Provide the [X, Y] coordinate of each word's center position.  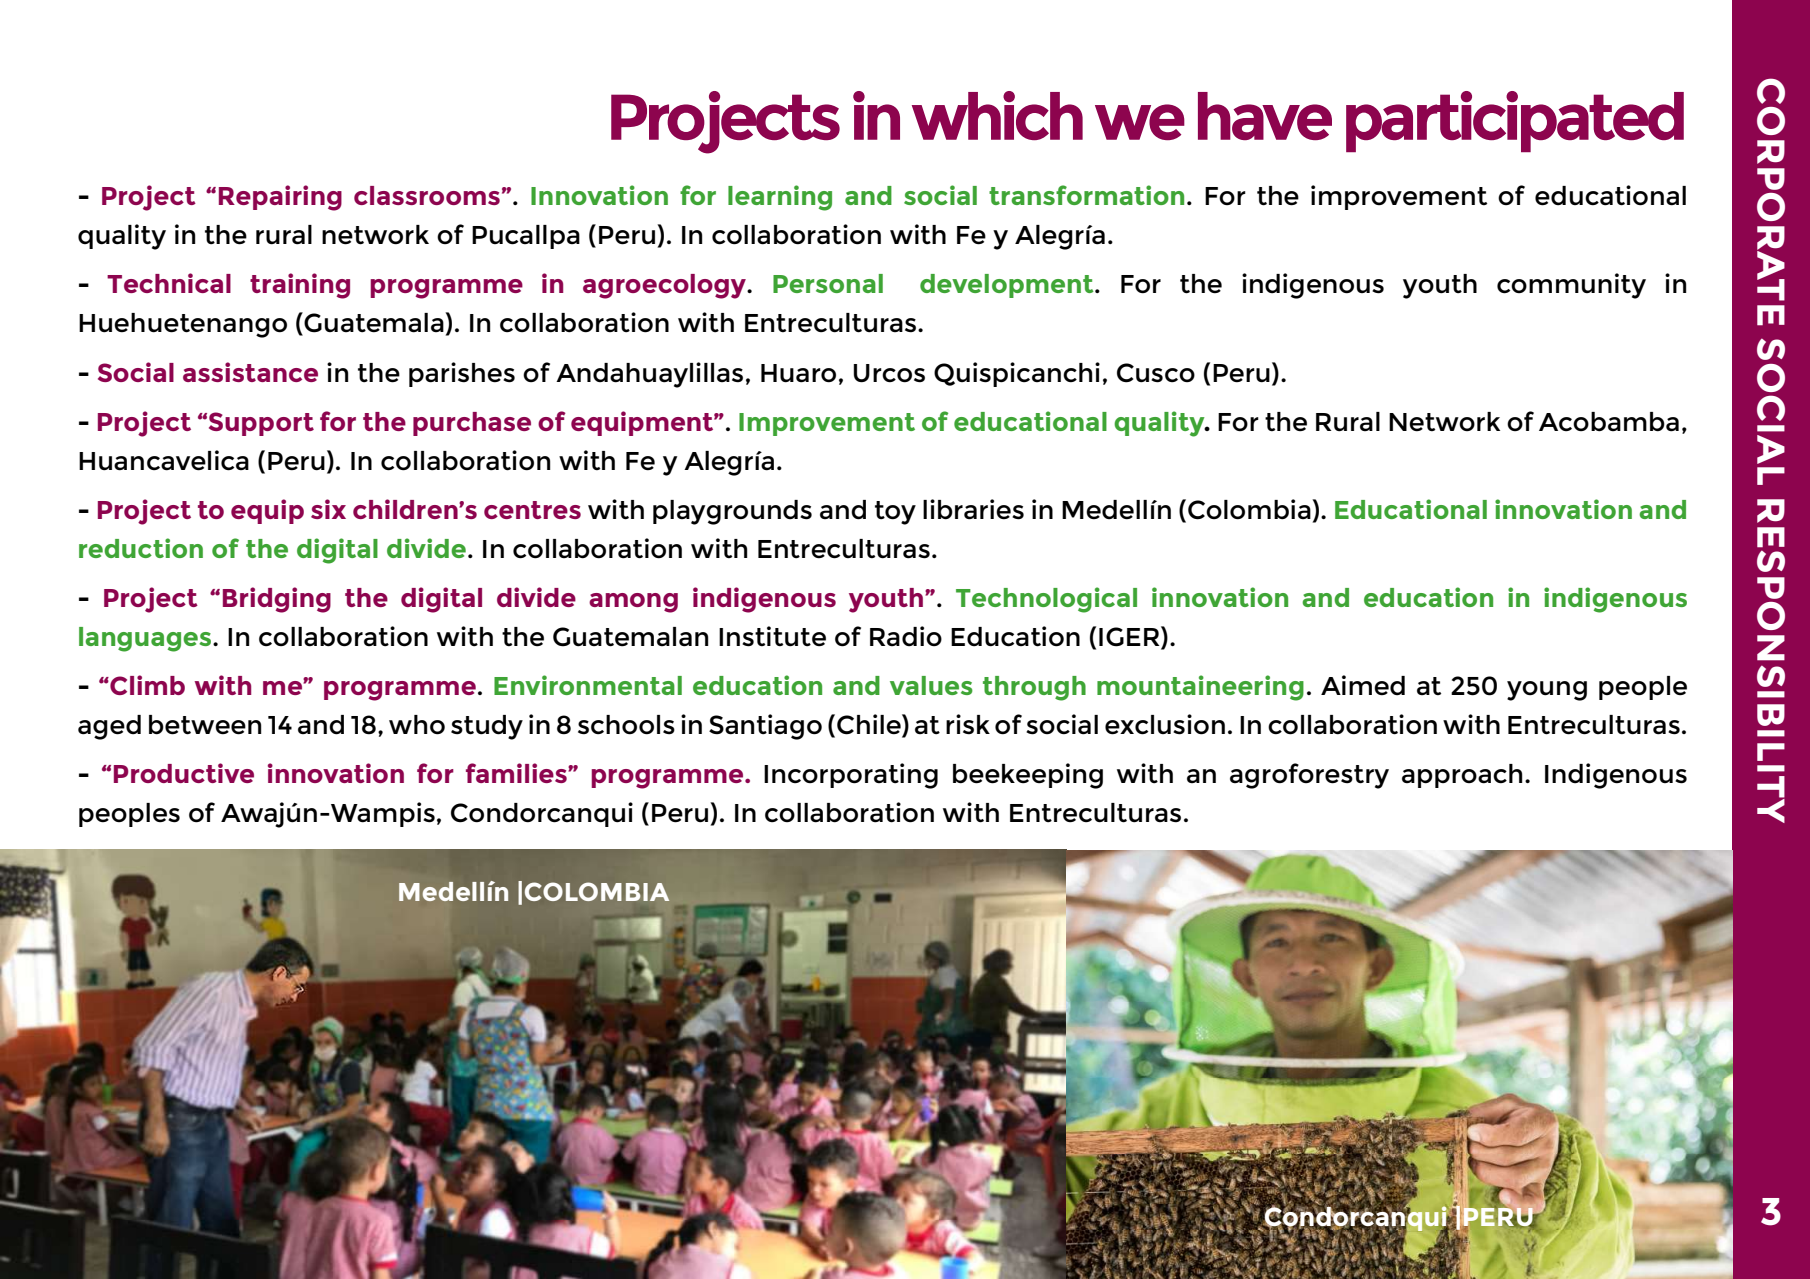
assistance [250, 372]
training [300, 286]
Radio [906, 636]
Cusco [1156, 373]
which [997, 115]
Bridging [277, 600]
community [1571, 286]
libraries [973, 509]
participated [1515, 121]
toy [895, 513]
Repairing [280, 198]
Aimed [1363, 685]
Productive [184, 773]
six [328, 509]
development [1008, 286]
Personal [828, 283]
